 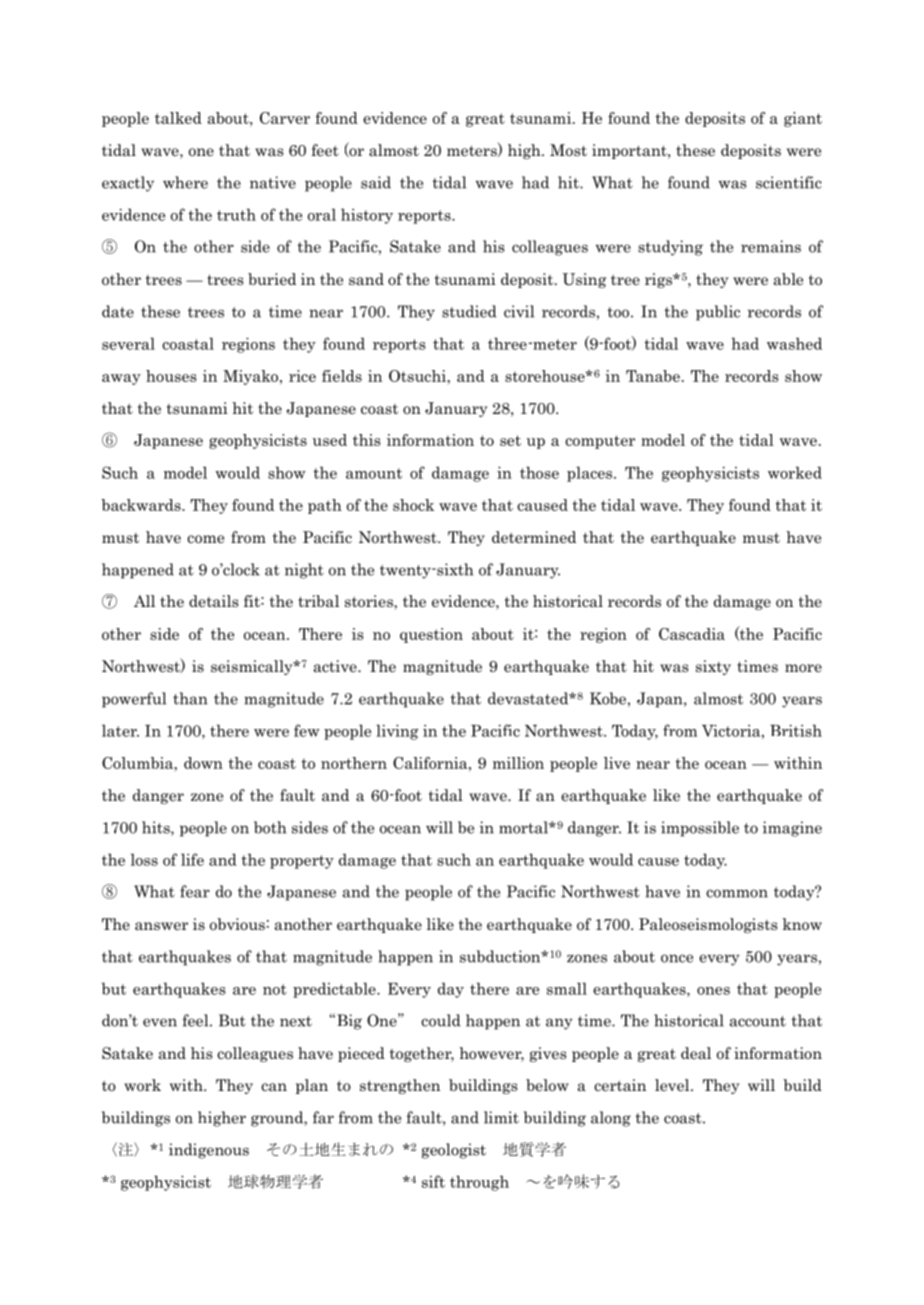 What do you see at coordinates (567, 988) in the document?
I see `small` at bounding box center [567, 988].
